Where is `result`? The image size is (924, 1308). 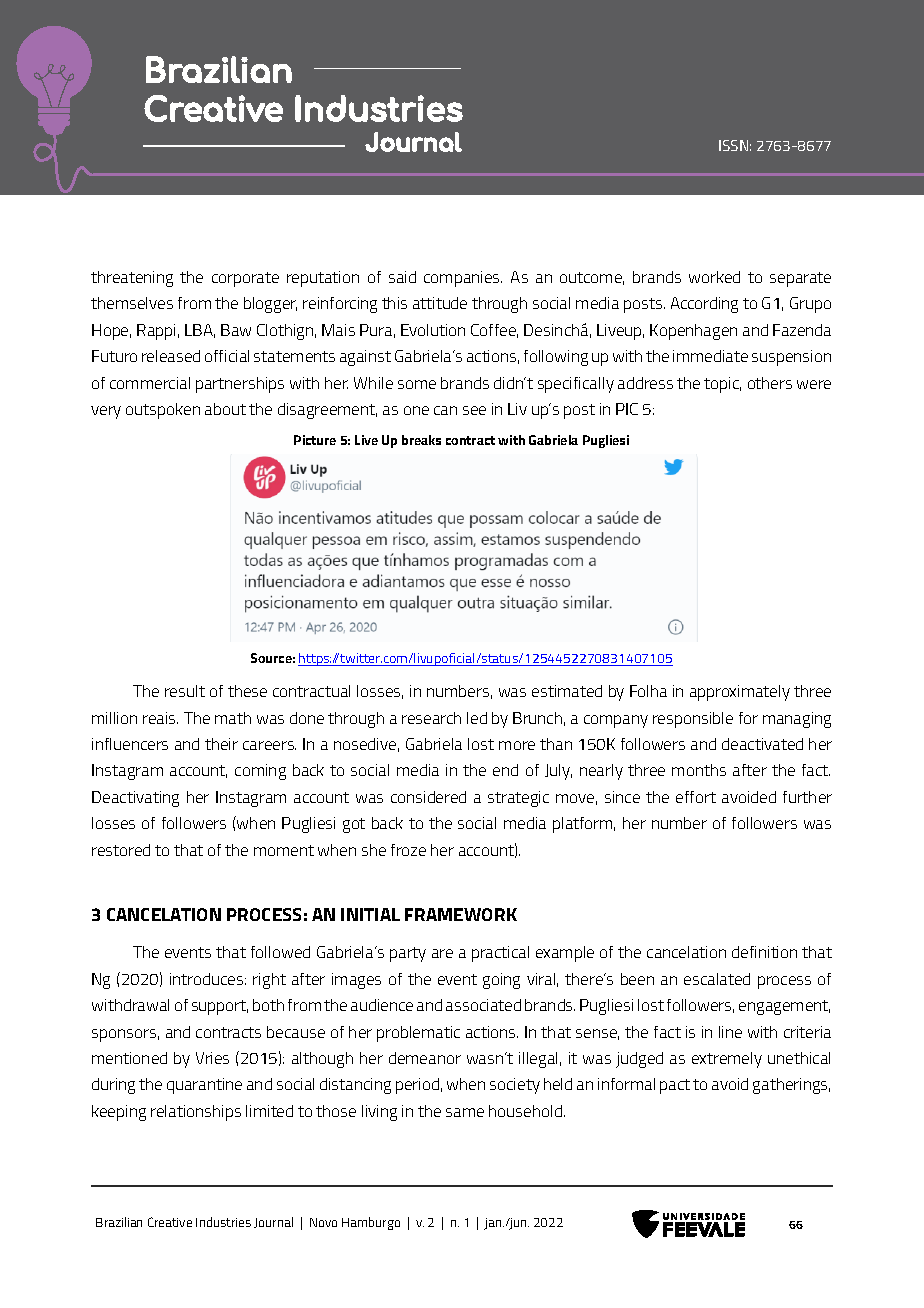
result is located at coordinates (185, 691).
